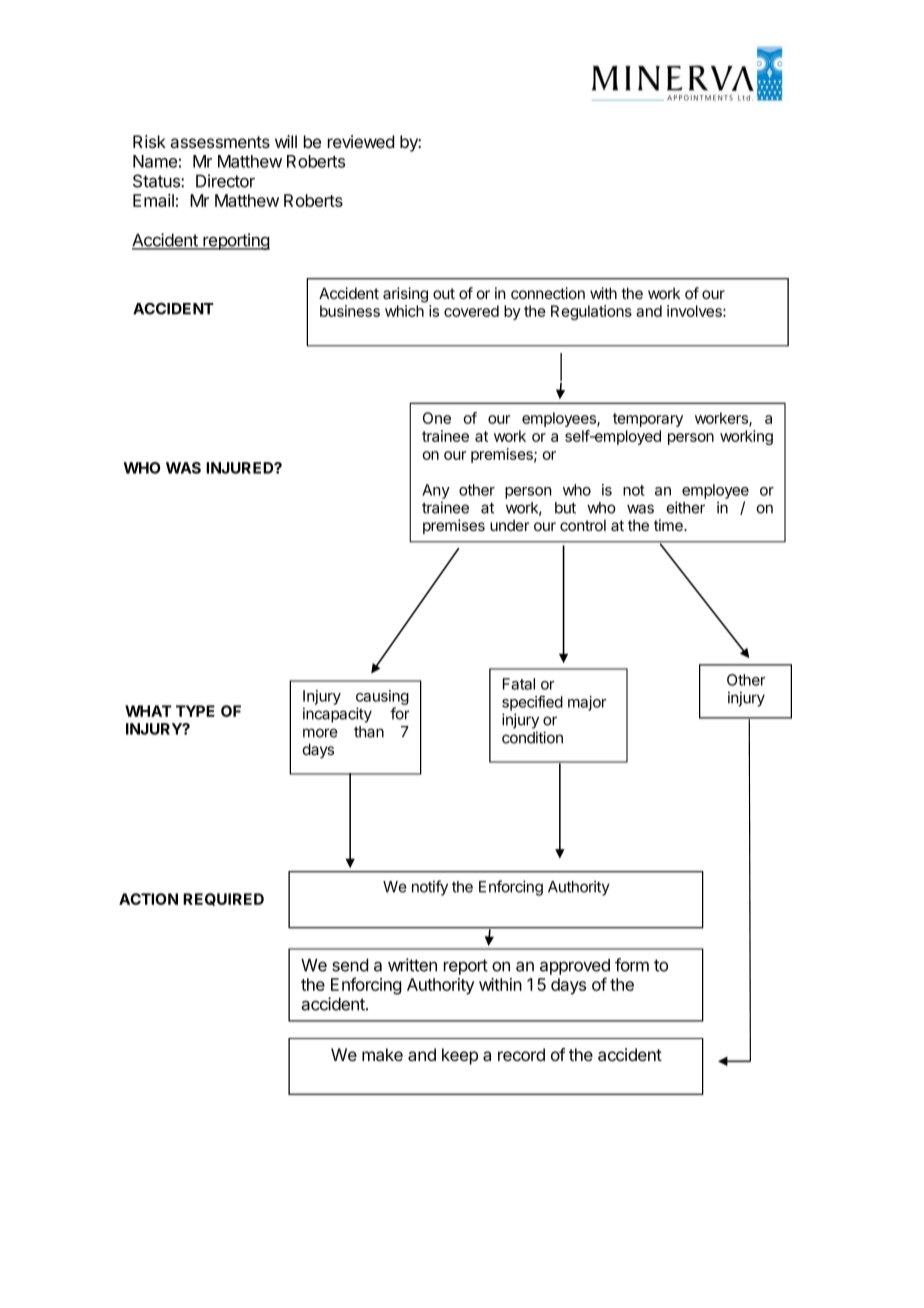  What do you see at coordinates (225, 181) in the screenshot?
I see `Director` at bounding box center [225, 181].
